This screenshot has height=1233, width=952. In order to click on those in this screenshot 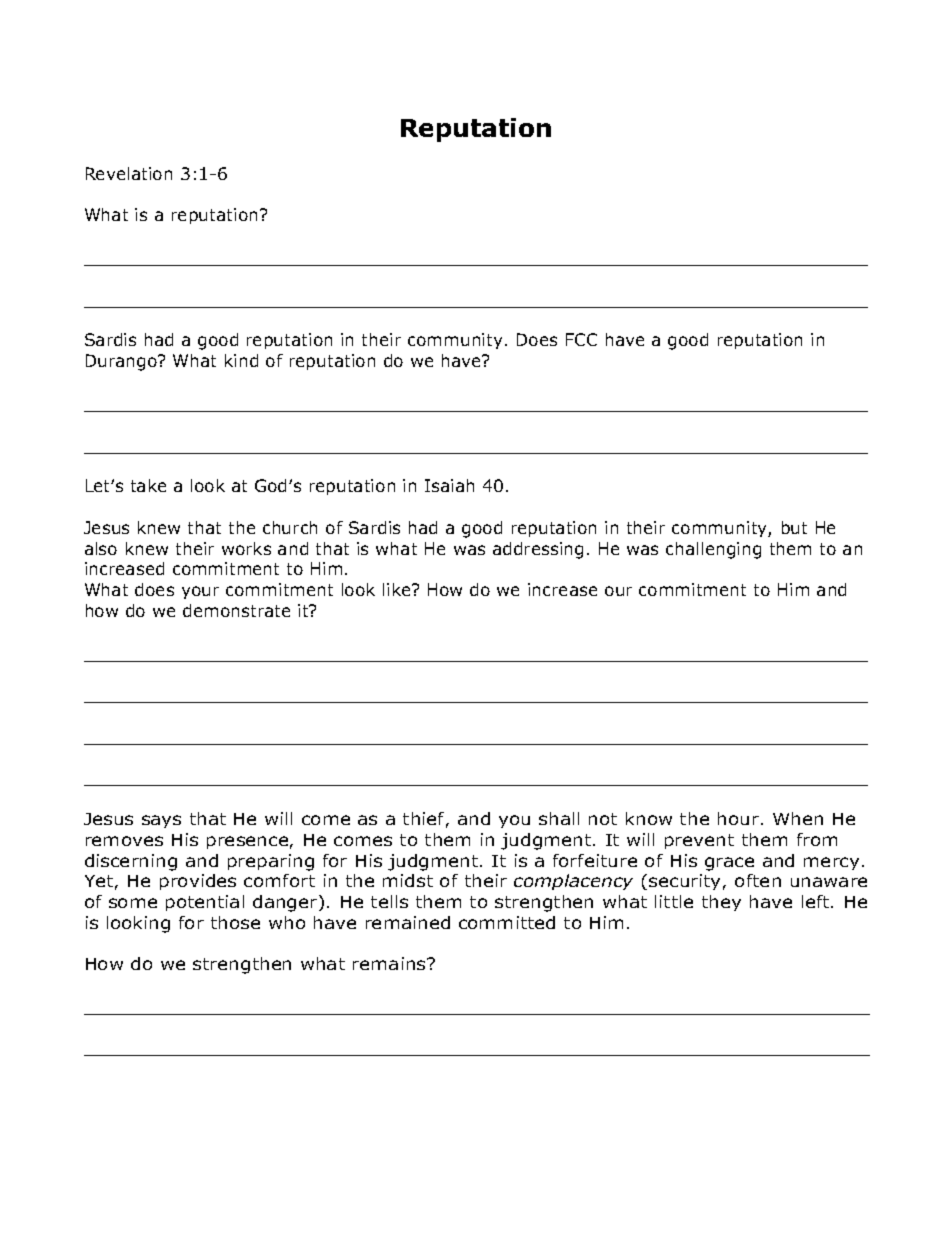, I will do `click(235, 922)`.
